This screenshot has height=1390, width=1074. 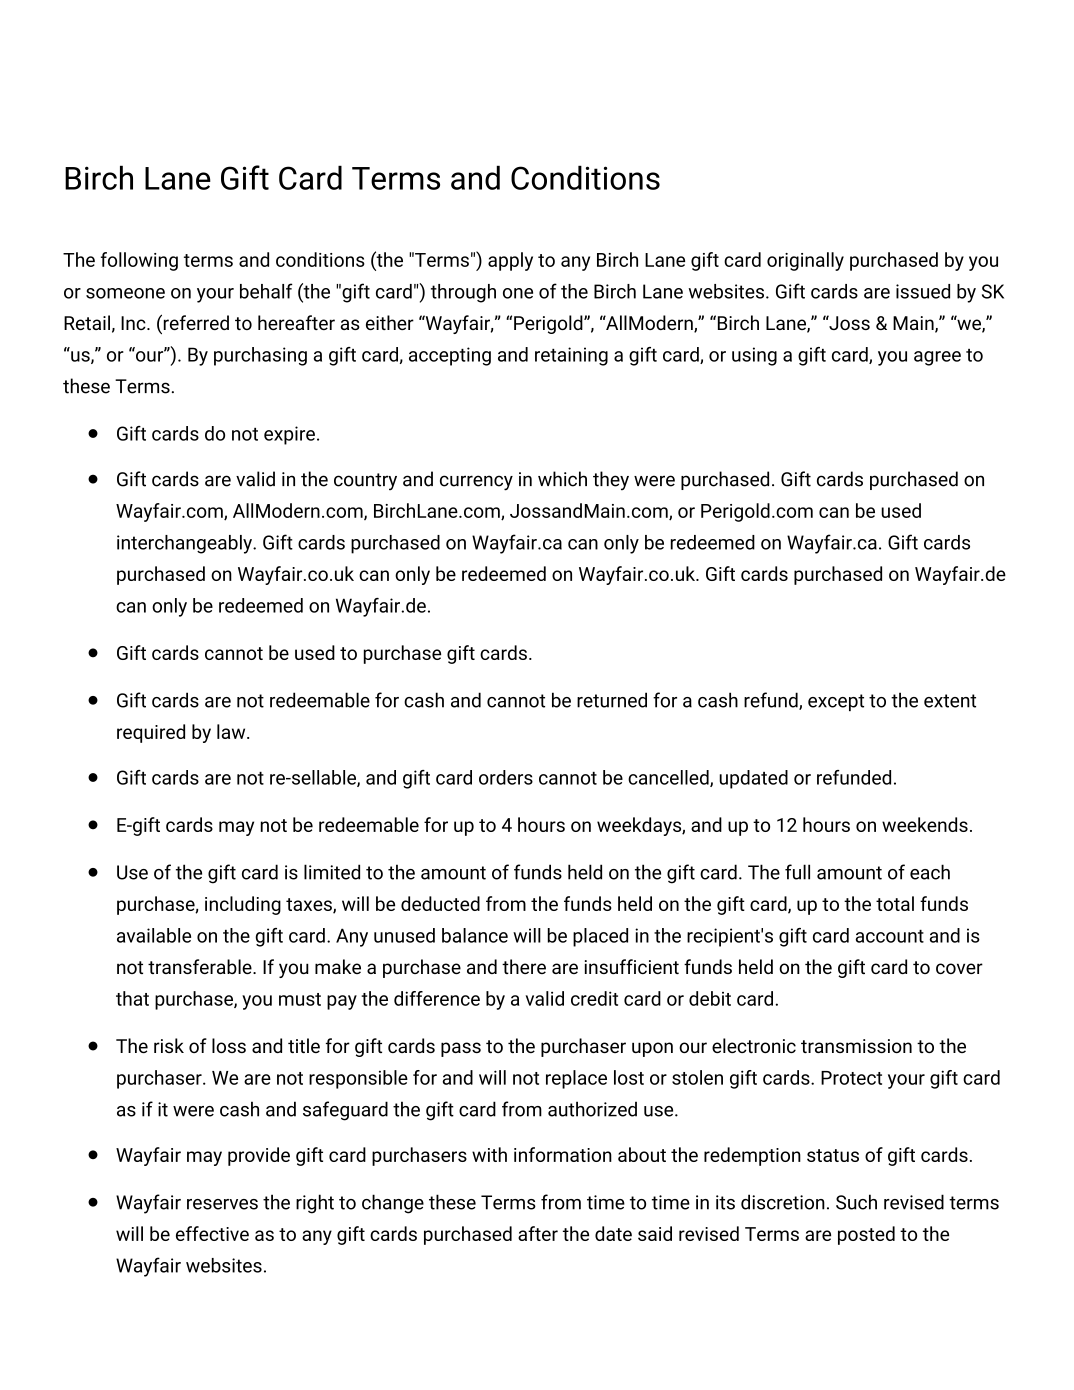 I want to click on orders, so click(x=506, y=777).
